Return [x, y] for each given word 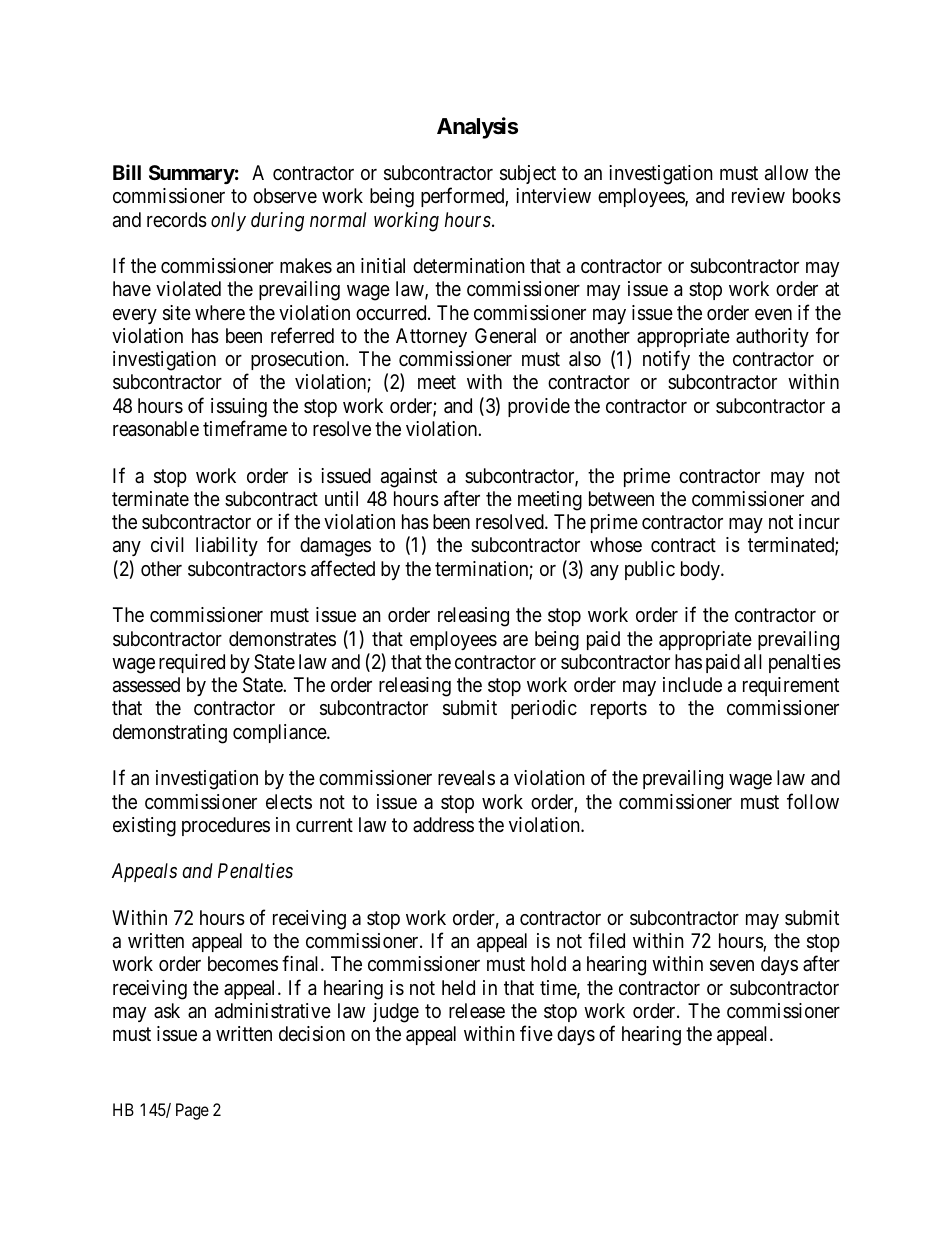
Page [192, 1111]
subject [528, 174]
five [536, 1033]
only [228, 221]
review [758, 195]
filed [606, 940]
